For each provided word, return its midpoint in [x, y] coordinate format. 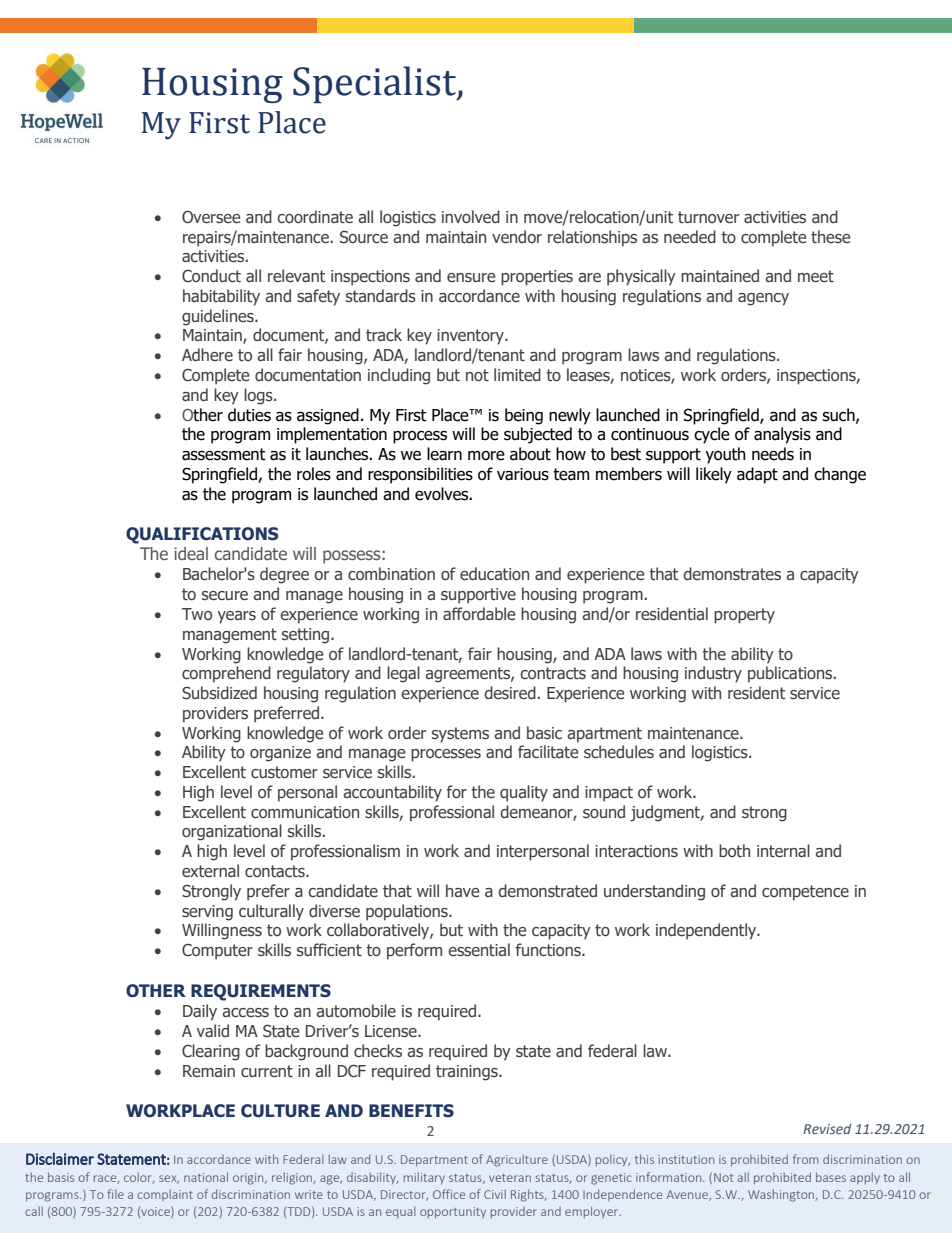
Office [449, 1194]
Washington [782, 1195]
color [139, 1178]
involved [471, 217]
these [830, 236]
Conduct [211, 276]
